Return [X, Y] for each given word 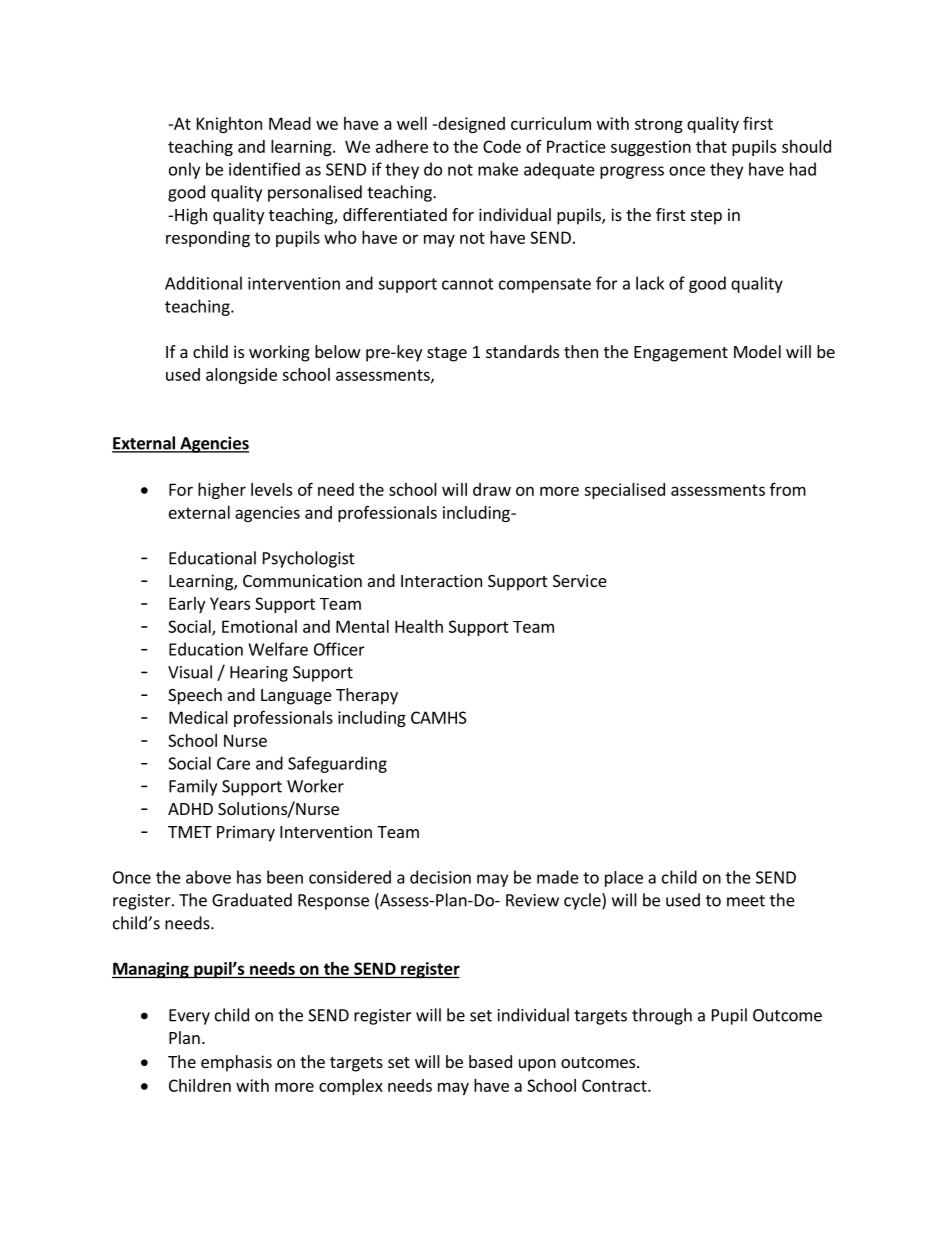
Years [230, 603]
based [490, 1061]
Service [580, 580]
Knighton [229, 125]
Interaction [441, 580]
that [711, 146]
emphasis [236, 1063]
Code [502, 146]
